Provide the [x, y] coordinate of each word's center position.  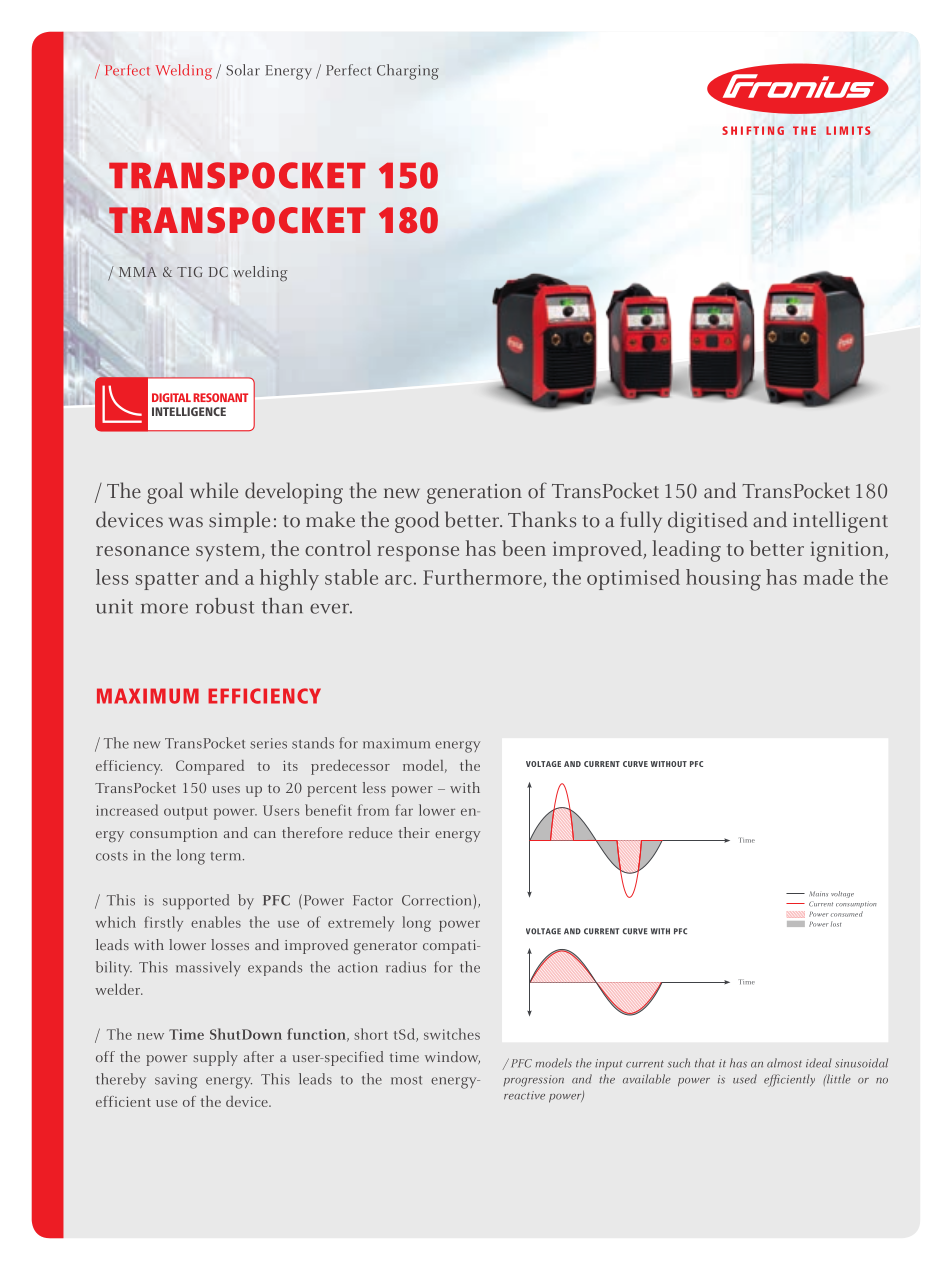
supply [215, 1058]
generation [474, 494]
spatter [167, 581]
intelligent [840, 522]
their [414, 832]
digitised [708, 522]
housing [723, 580]
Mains [818, 893]
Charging [408, 72]
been [524, 548]
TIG [189, 272]
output [186, 813]
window [452, 1057]
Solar [243, 70]
